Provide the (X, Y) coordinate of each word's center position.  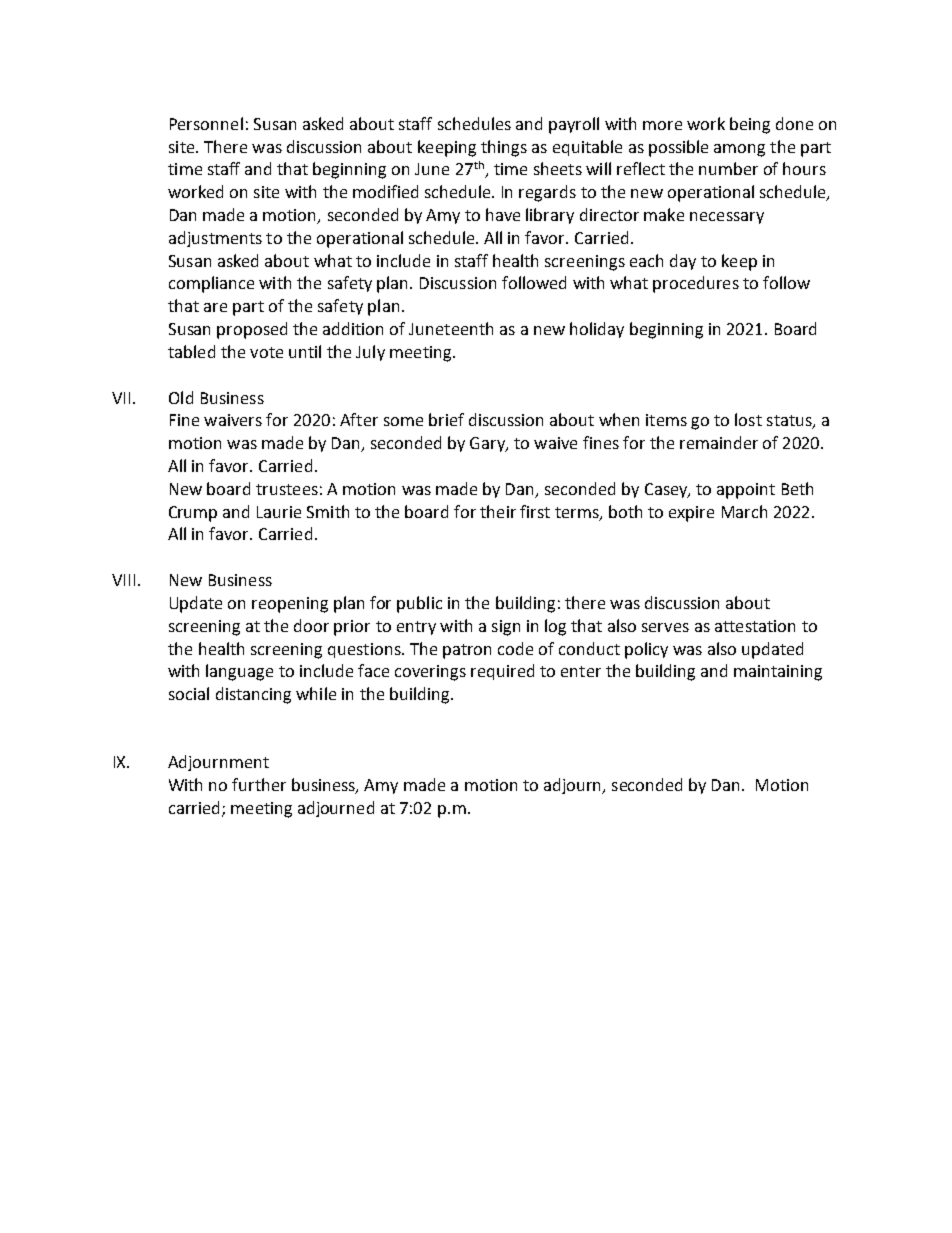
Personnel (206, 123)
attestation (755, 626)
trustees (287, 489)
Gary (488, 444)
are (215, 307)
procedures (696, 284)
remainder (719, 442)
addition (353, 328)
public (419, 604)
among (739, 150)
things (504, 148)
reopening (290, 605)
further (259, 784)
